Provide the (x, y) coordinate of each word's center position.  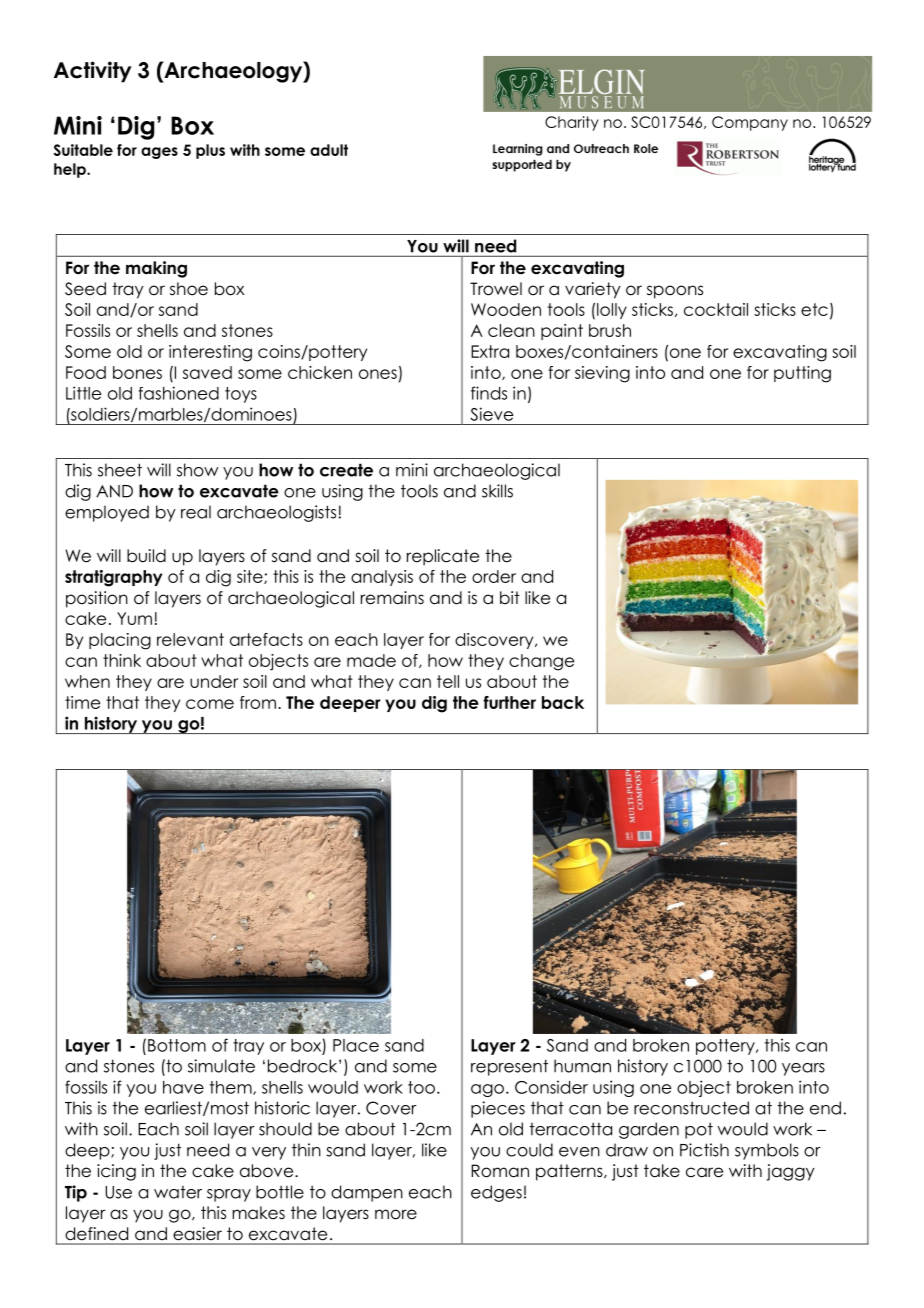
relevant (190, 639)
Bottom (177, 1045)
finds (489, 393)
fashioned (178, 393)
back (563, 702)
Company (750, 123)
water (178, 1192)
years (803, 1069)
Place (356, 1045)
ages (159, 153)
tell (448, 681)
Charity (572, 123)
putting (802, 374)
